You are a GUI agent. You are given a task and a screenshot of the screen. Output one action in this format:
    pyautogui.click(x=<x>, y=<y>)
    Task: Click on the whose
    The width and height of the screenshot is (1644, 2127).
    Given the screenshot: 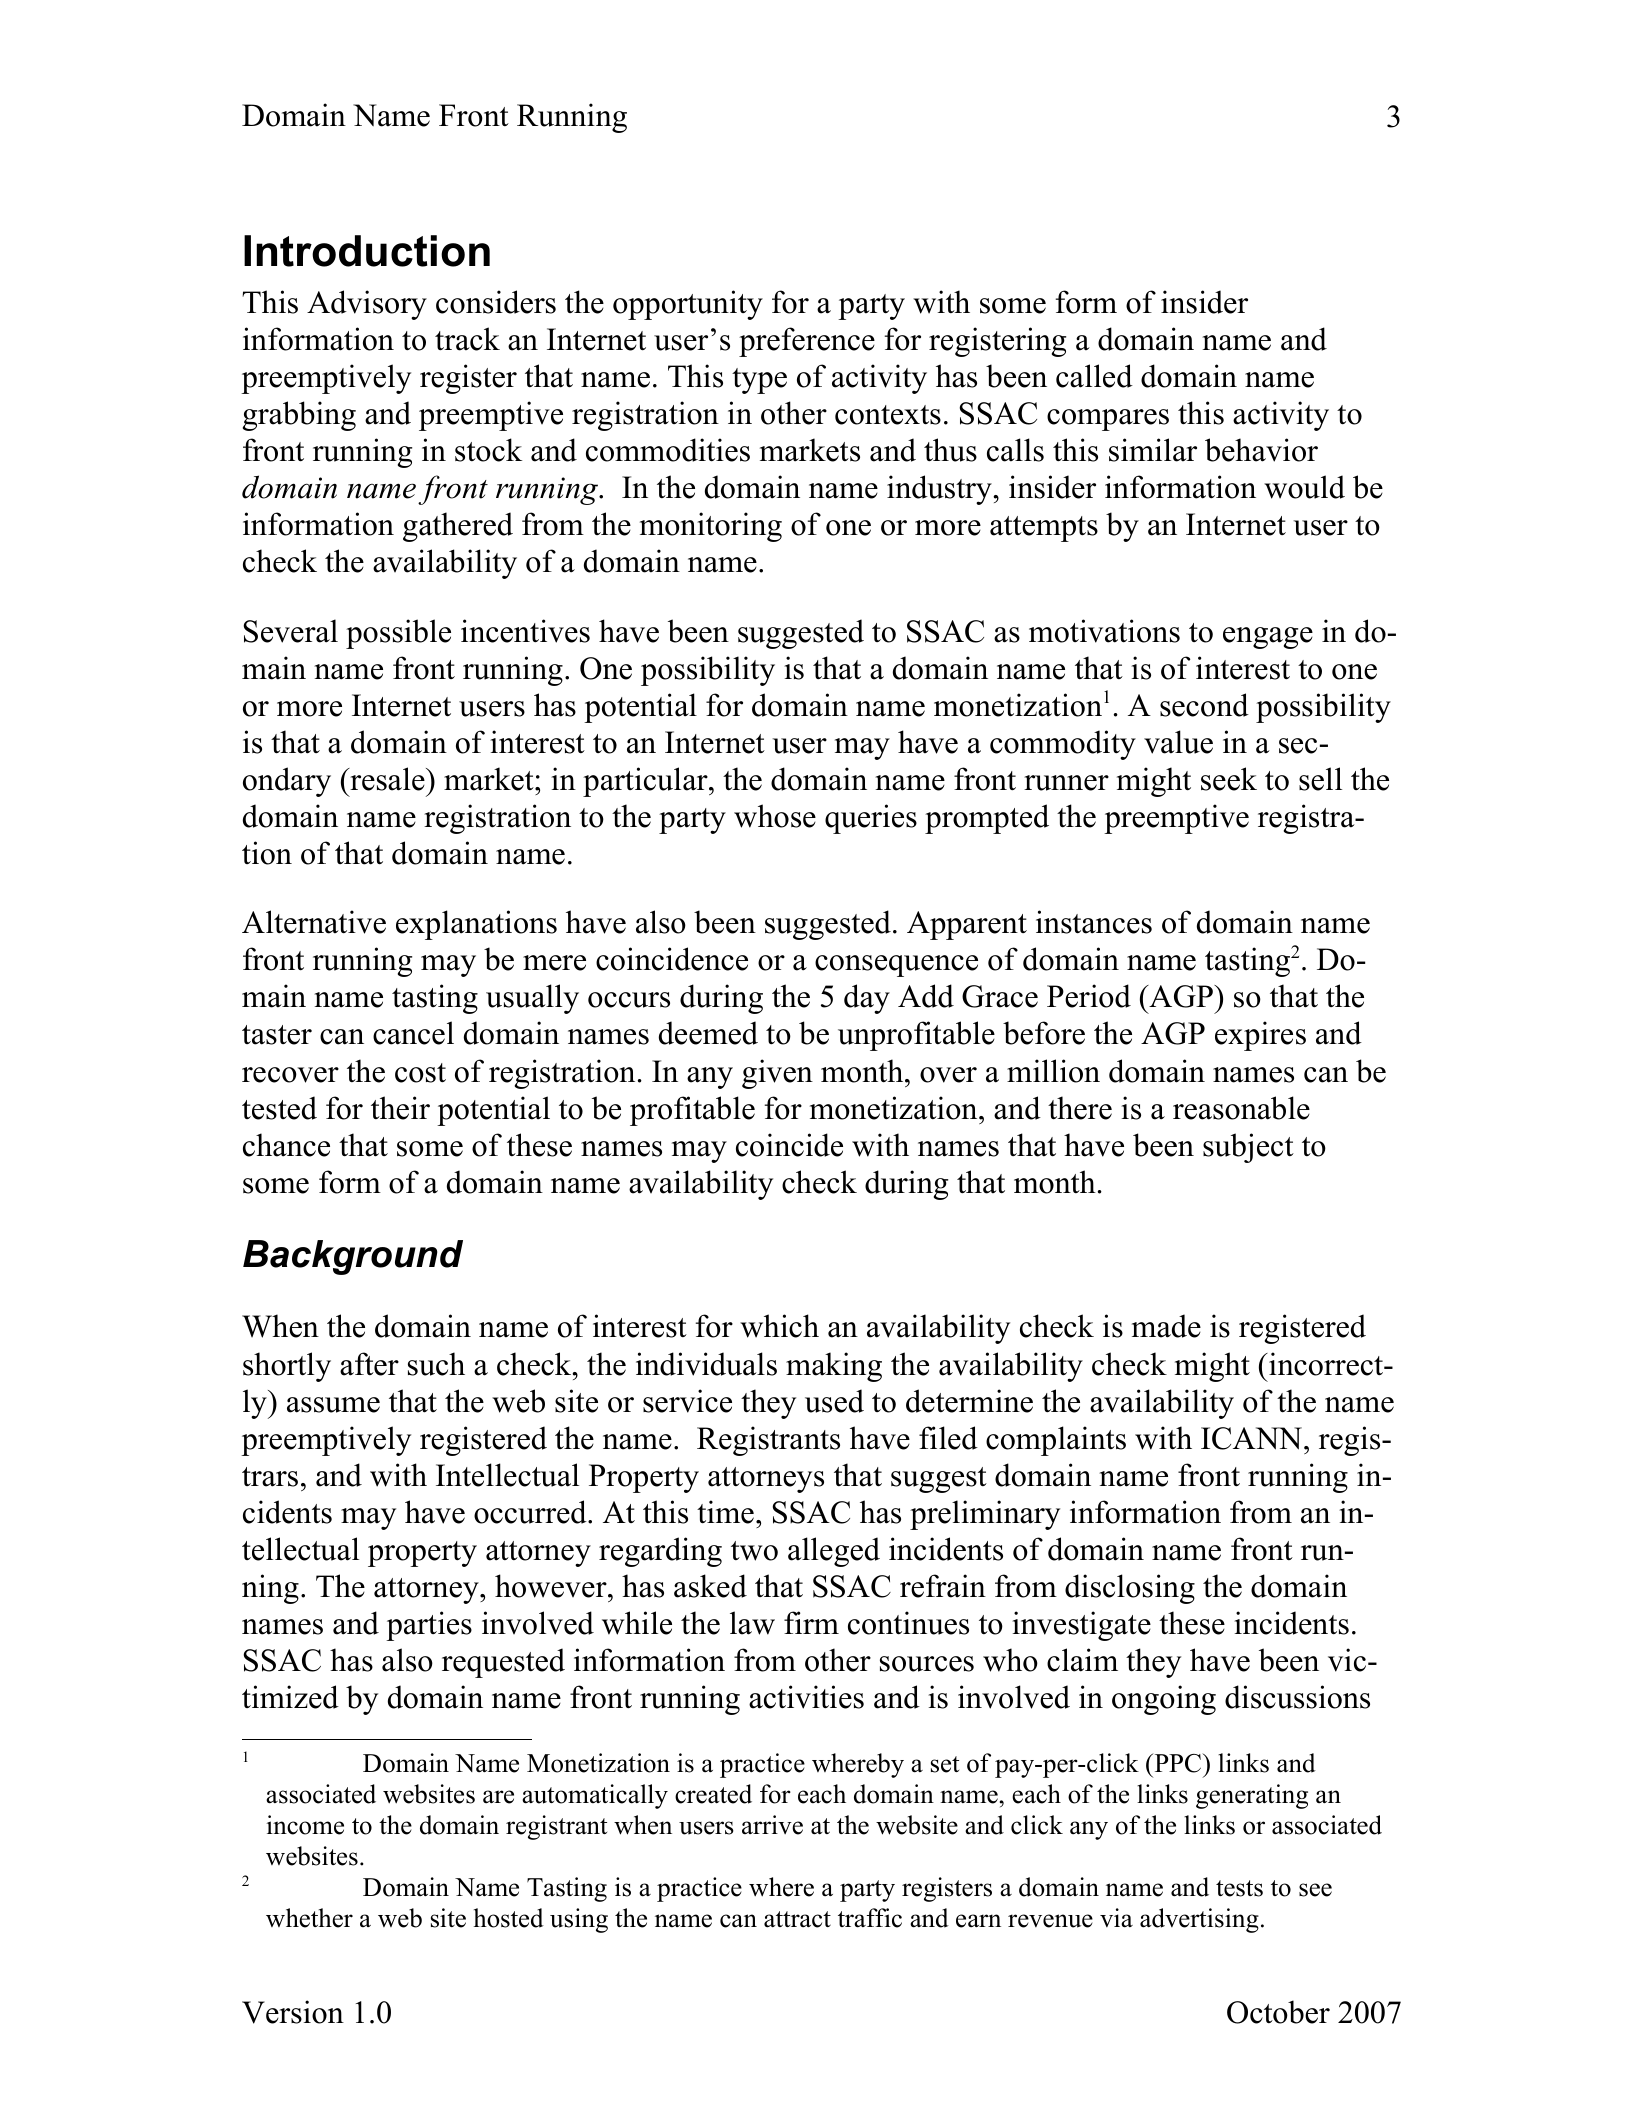 What is the action you would take?
    pyautogui.click(x=775, y=816)
